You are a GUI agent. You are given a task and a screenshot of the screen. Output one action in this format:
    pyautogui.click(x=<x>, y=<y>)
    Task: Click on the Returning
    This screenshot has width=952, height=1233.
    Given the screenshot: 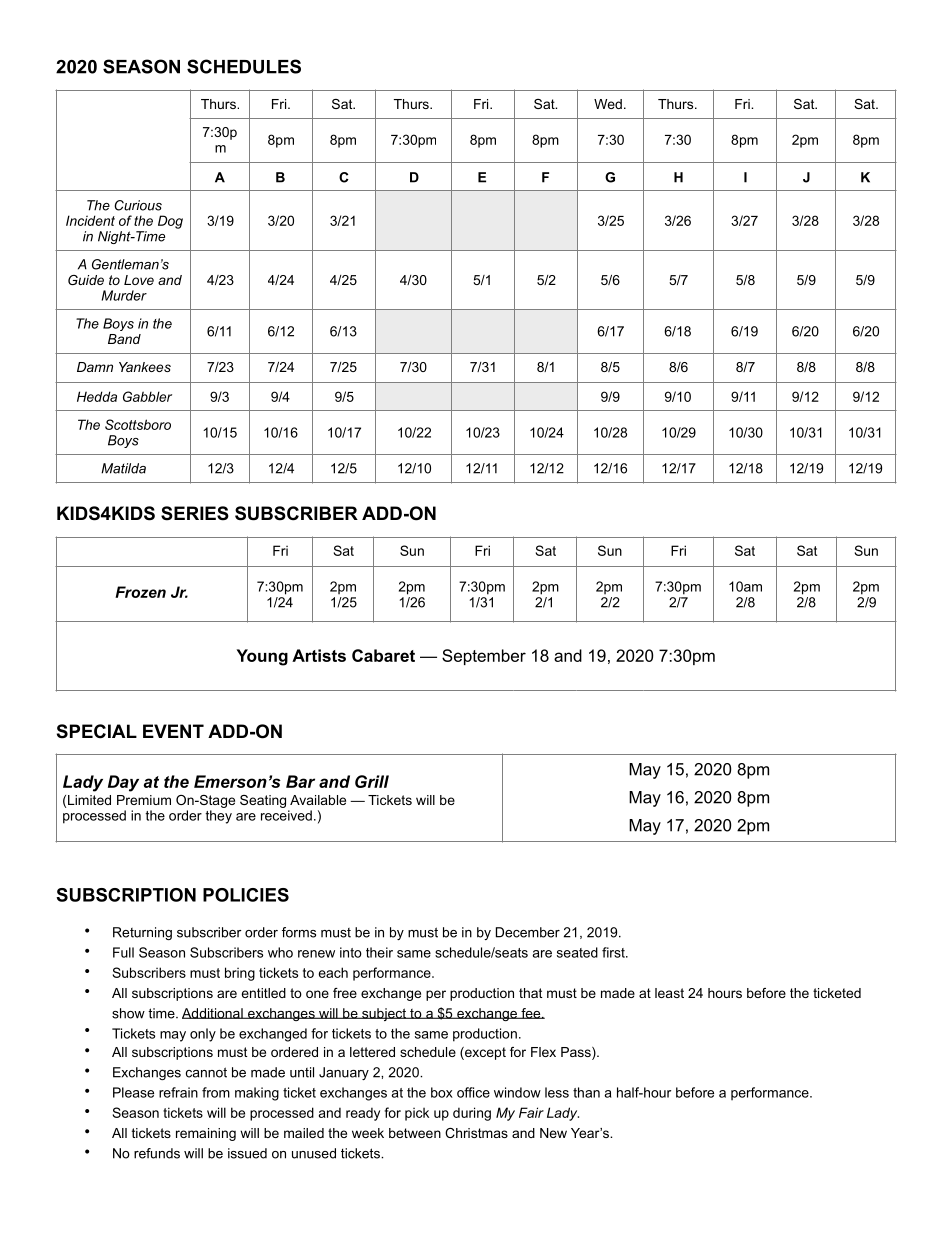 What is the action you would take?
    pyautogui.click(x=142, y=933)
